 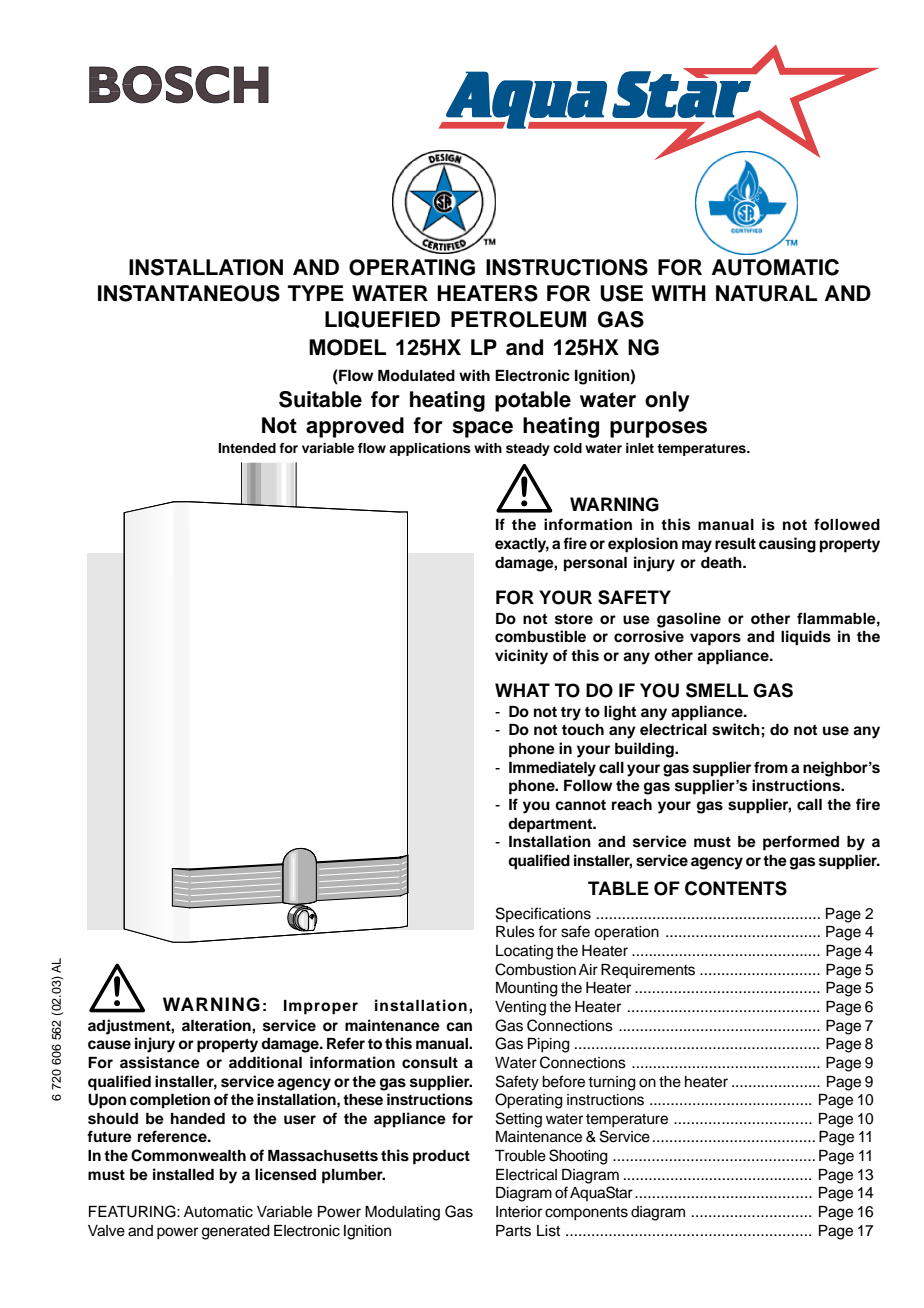 I want to click on INSTANTANEOUS, so click(x=189, y=293).
